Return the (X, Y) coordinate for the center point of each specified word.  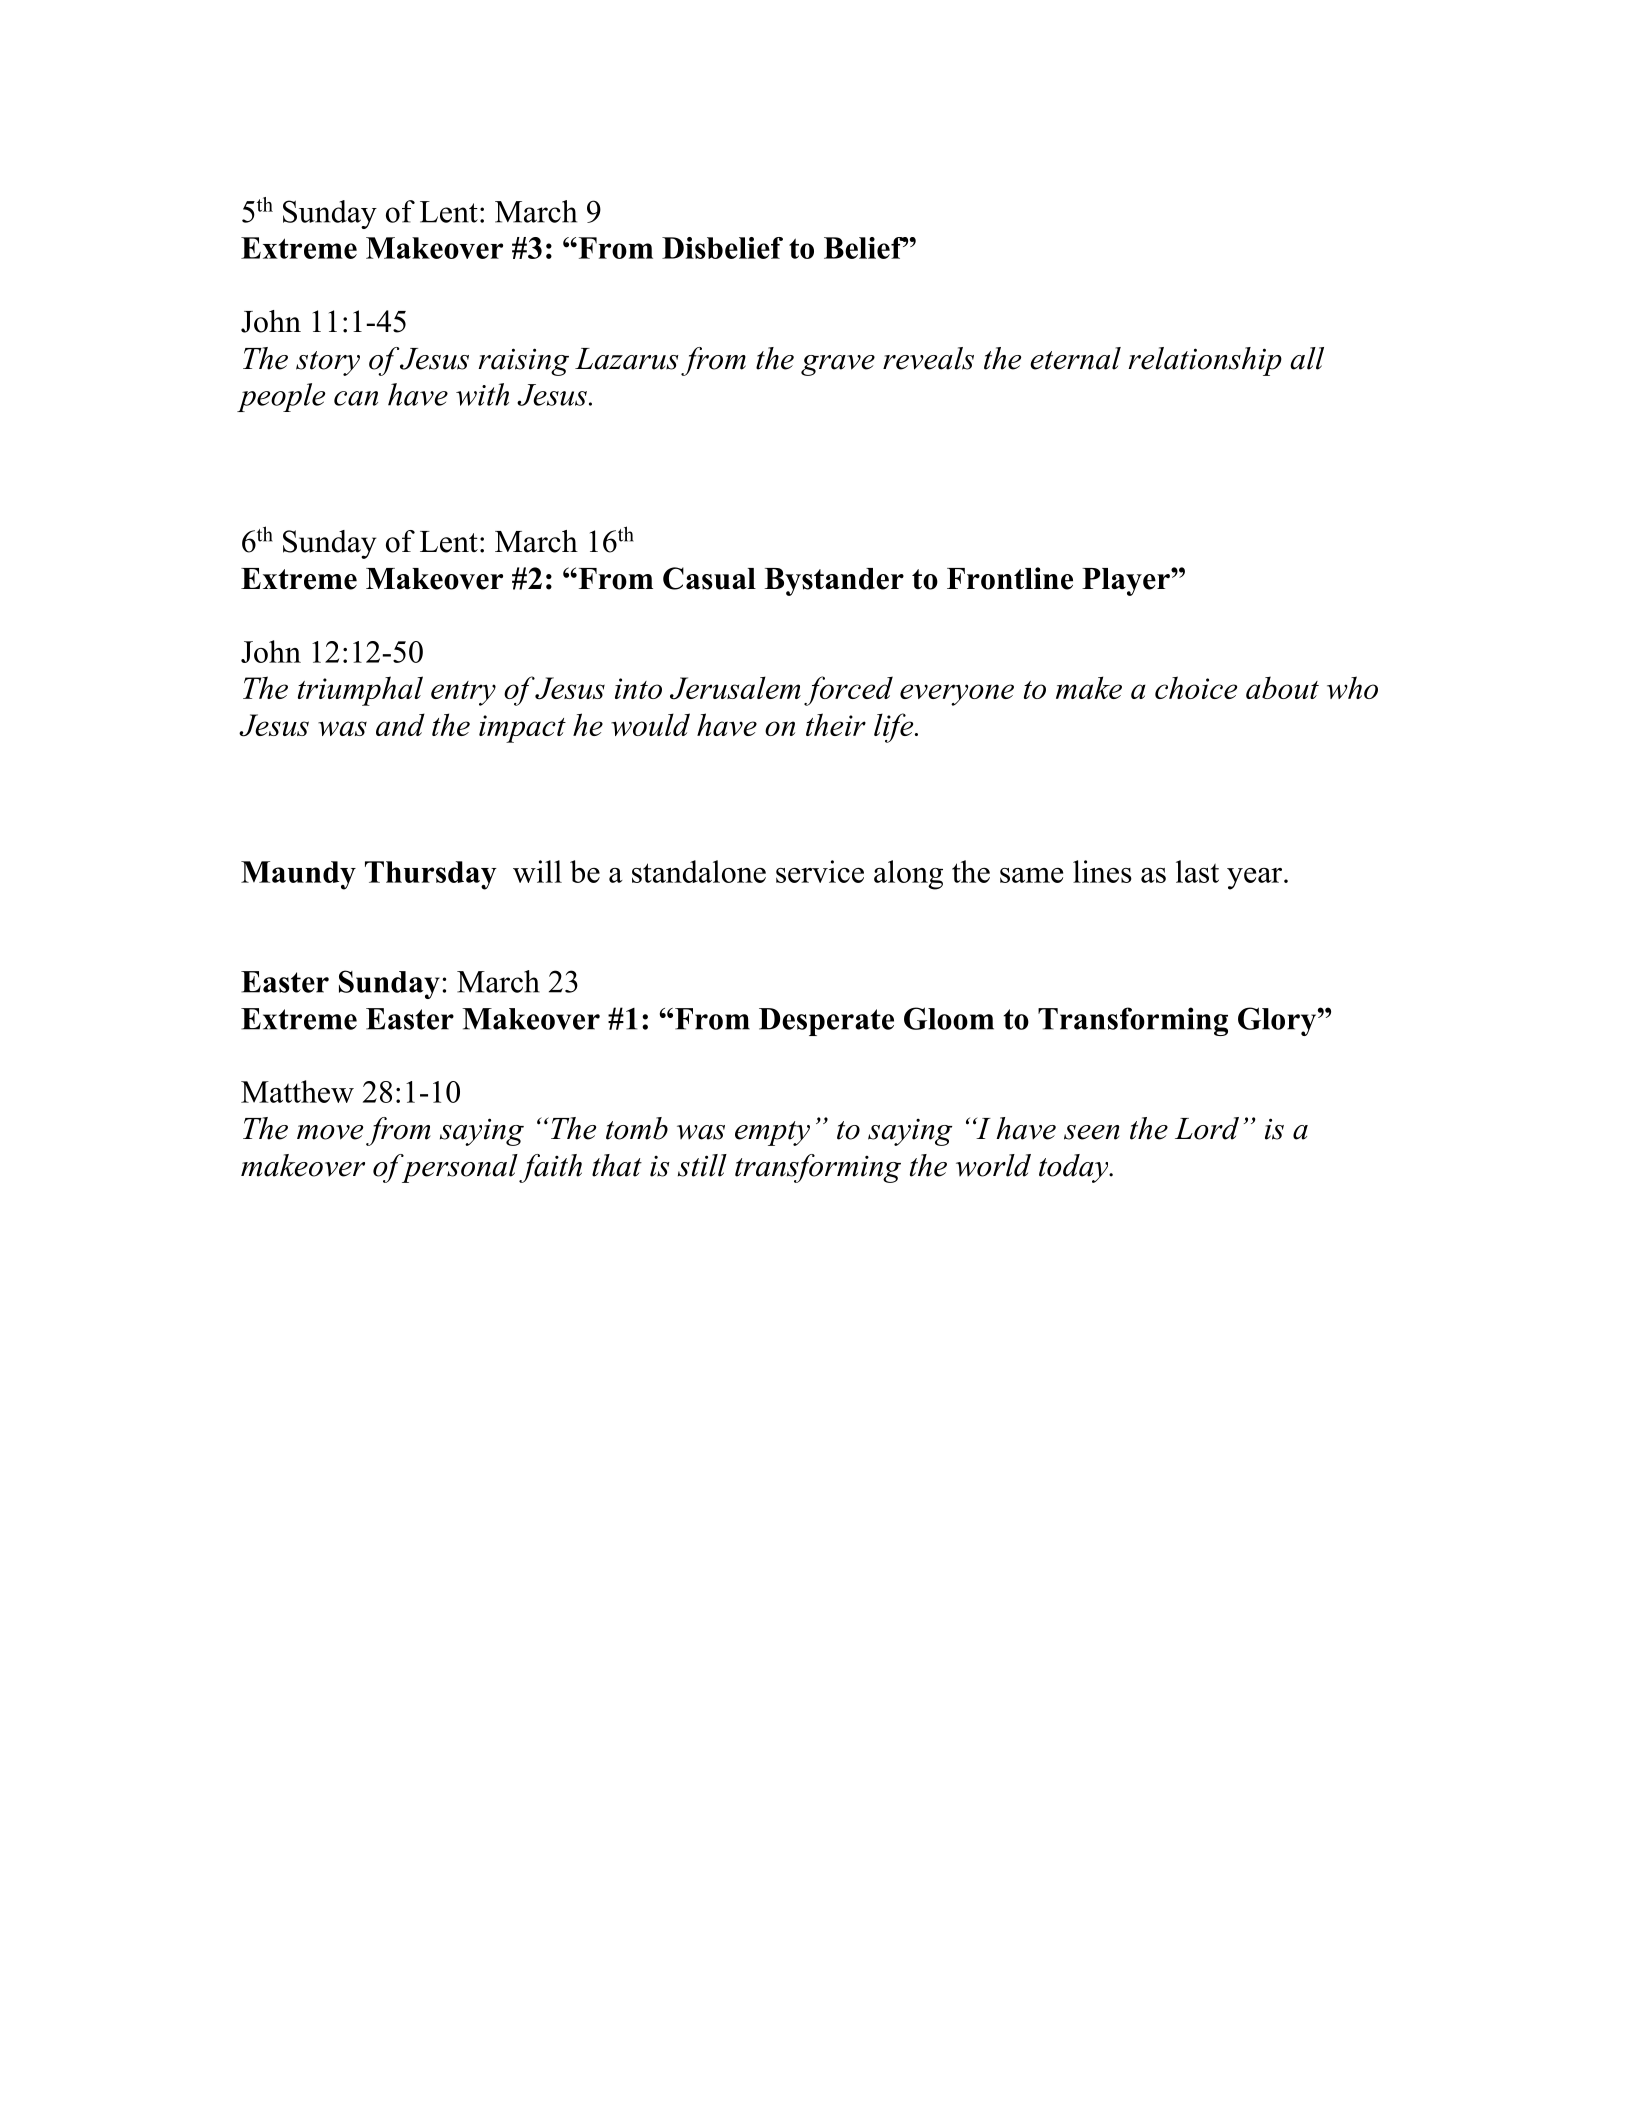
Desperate (826, 1022)
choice (1196, 687)
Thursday (431, 875)
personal (458, 1168)
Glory (1278, 1021)
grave (838, 365)
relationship (1205, 361)
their (836, 724)
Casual (709, 578)
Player (1127, 582)
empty (772, 1133)
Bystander (834, 582)
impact (522, 729)
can (356, 398)
